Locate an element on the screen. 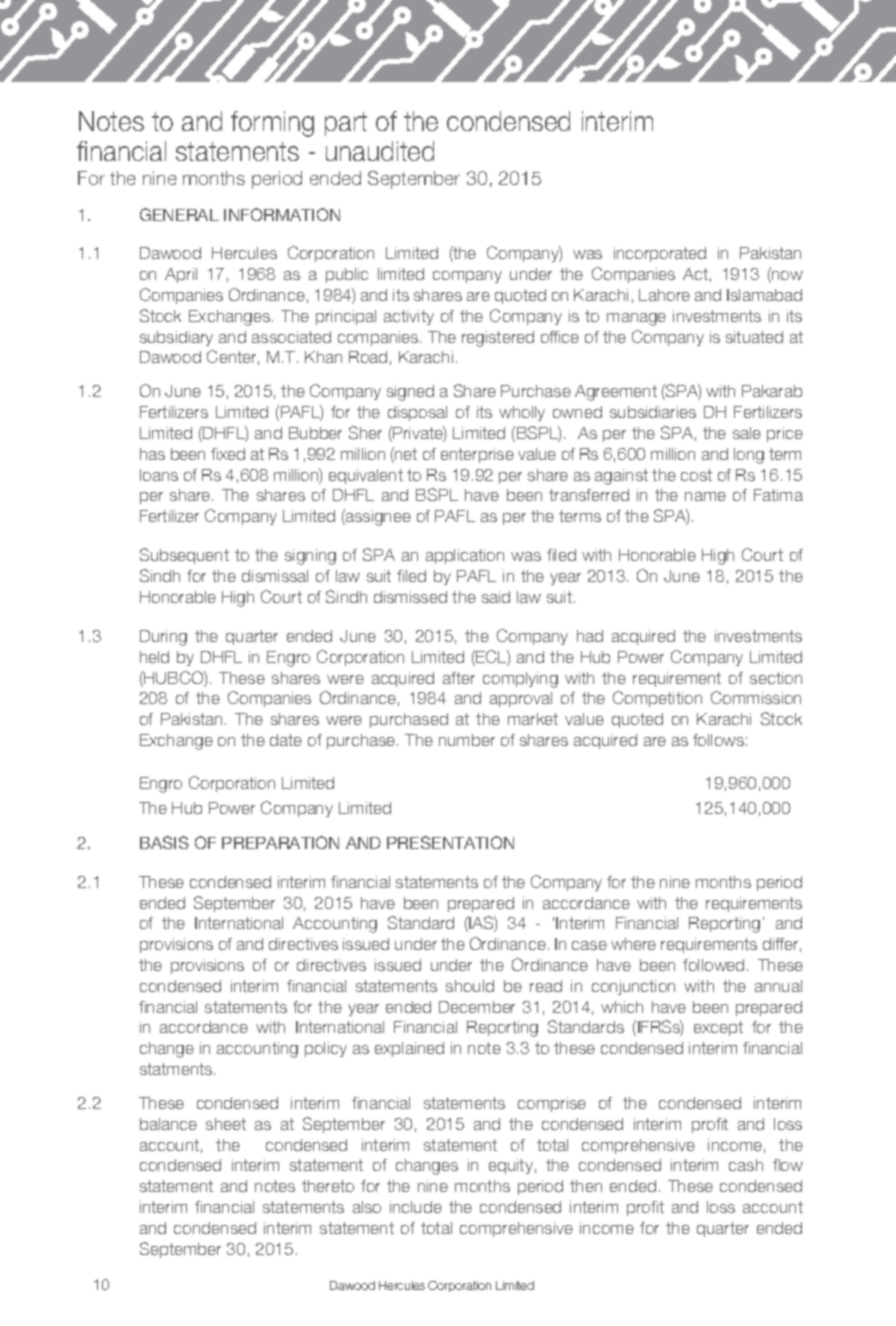 The width and height of the screenshot is (896, 1326). part is located at coordinates (346, 124).
